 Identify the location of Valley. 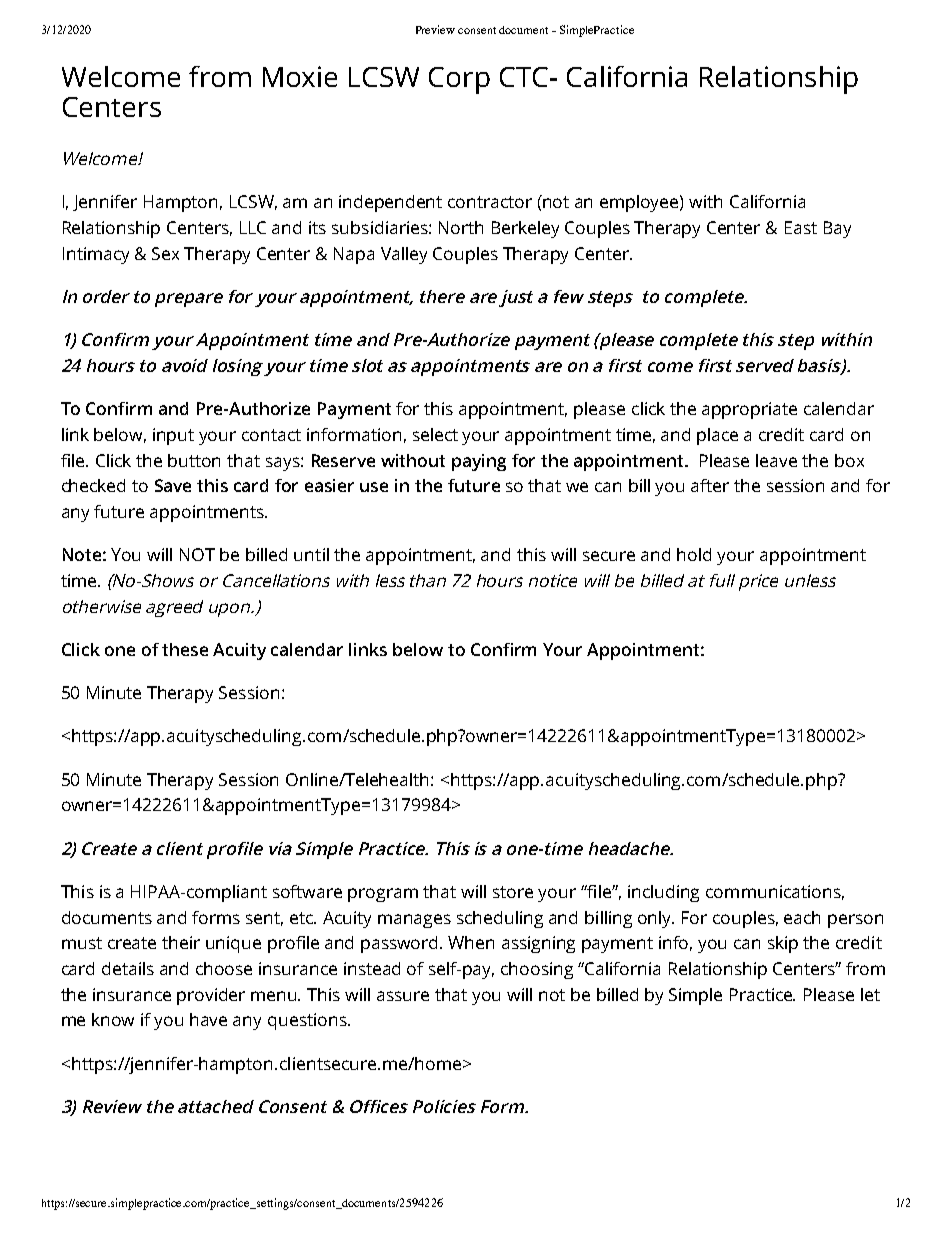
(404, 255).
